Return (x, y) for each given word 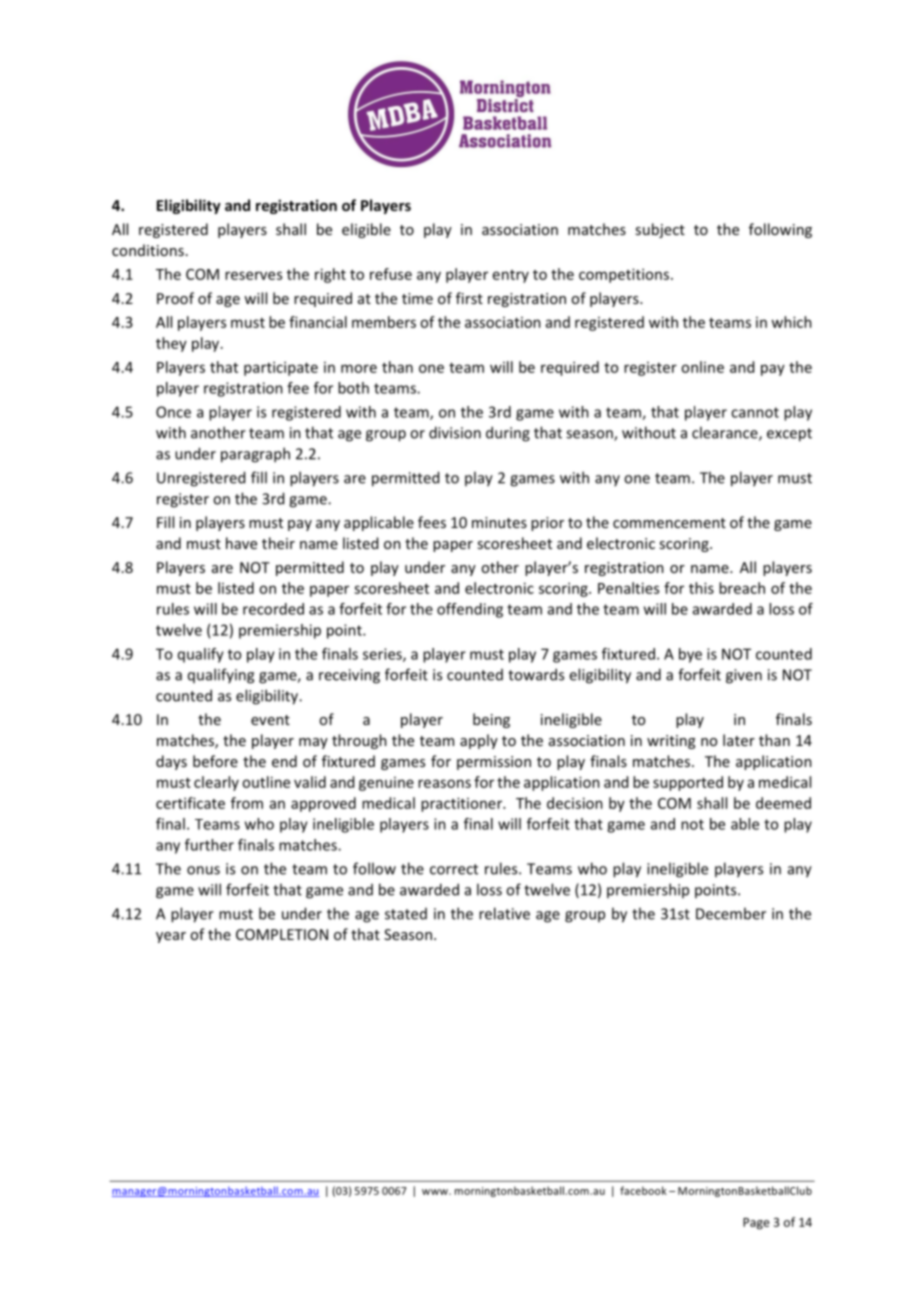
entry (511, 276)
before (215, 761)
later (739, 740)
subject (660, 230)
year (171, 937)
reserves (253, 275)
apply (479, 741)
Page (756, 1224)
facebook (643, 1190)
